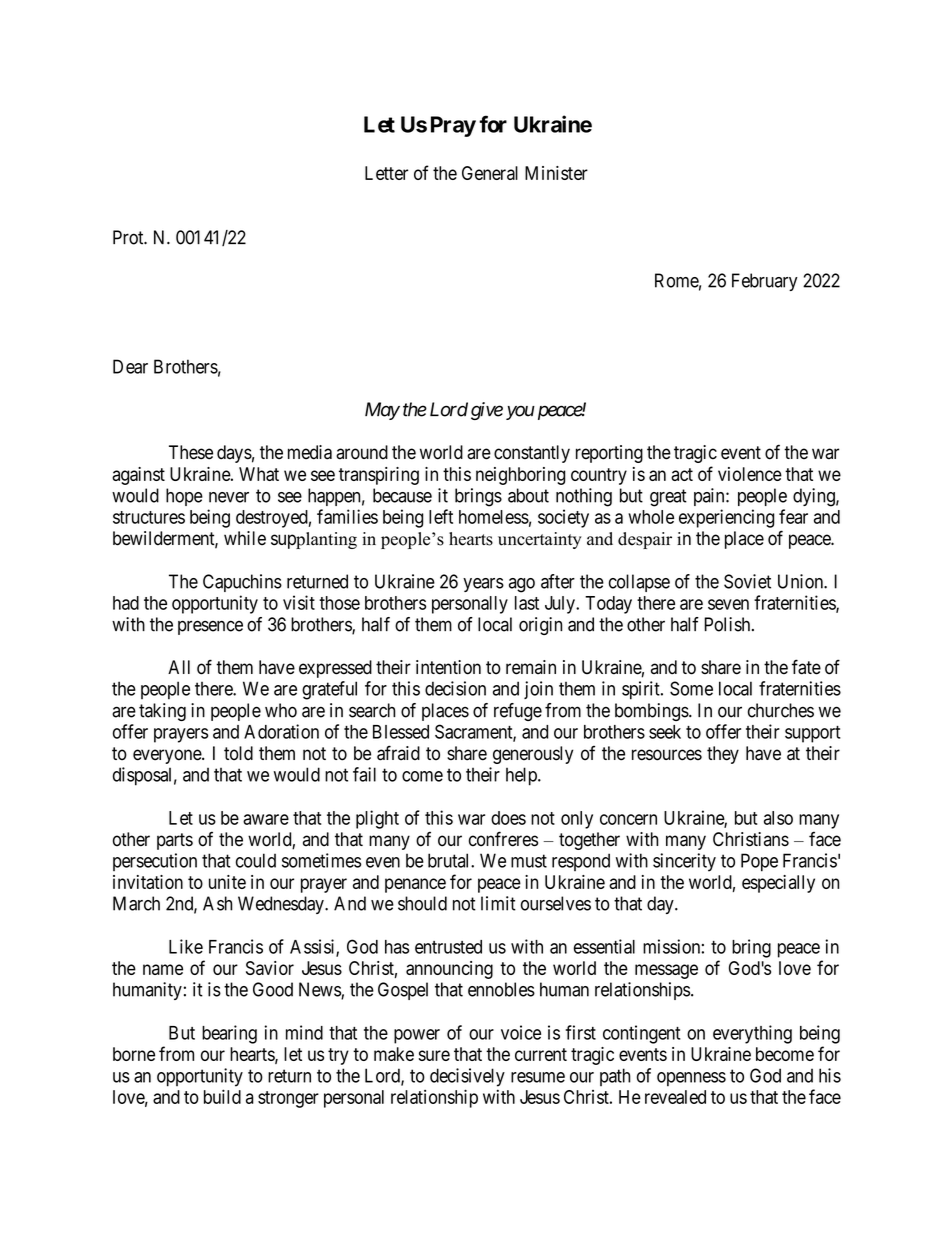 Image resolution: width=952 pixels, height=1233 pixels. I want to click on February, so click(765, 282).
